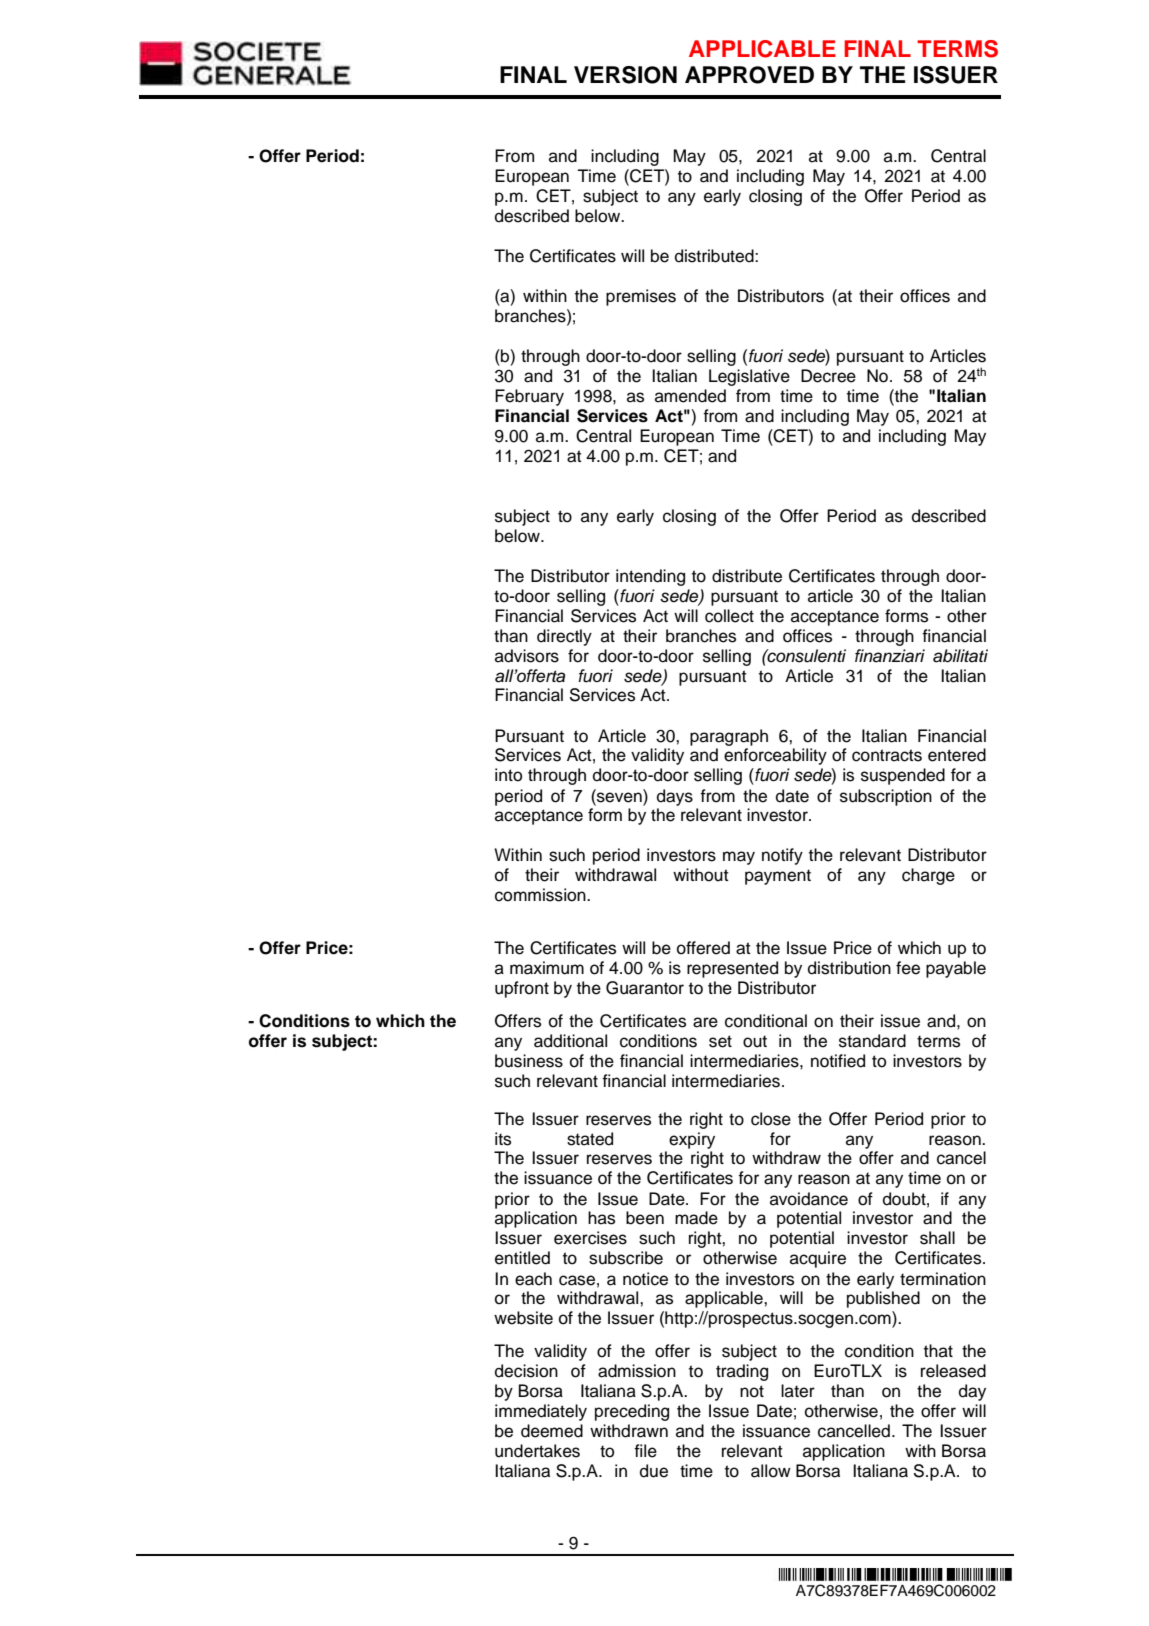  What do you see at coordinates (729, 737) in the image?
I see `paragraph` at bounding box center [729, 737].
